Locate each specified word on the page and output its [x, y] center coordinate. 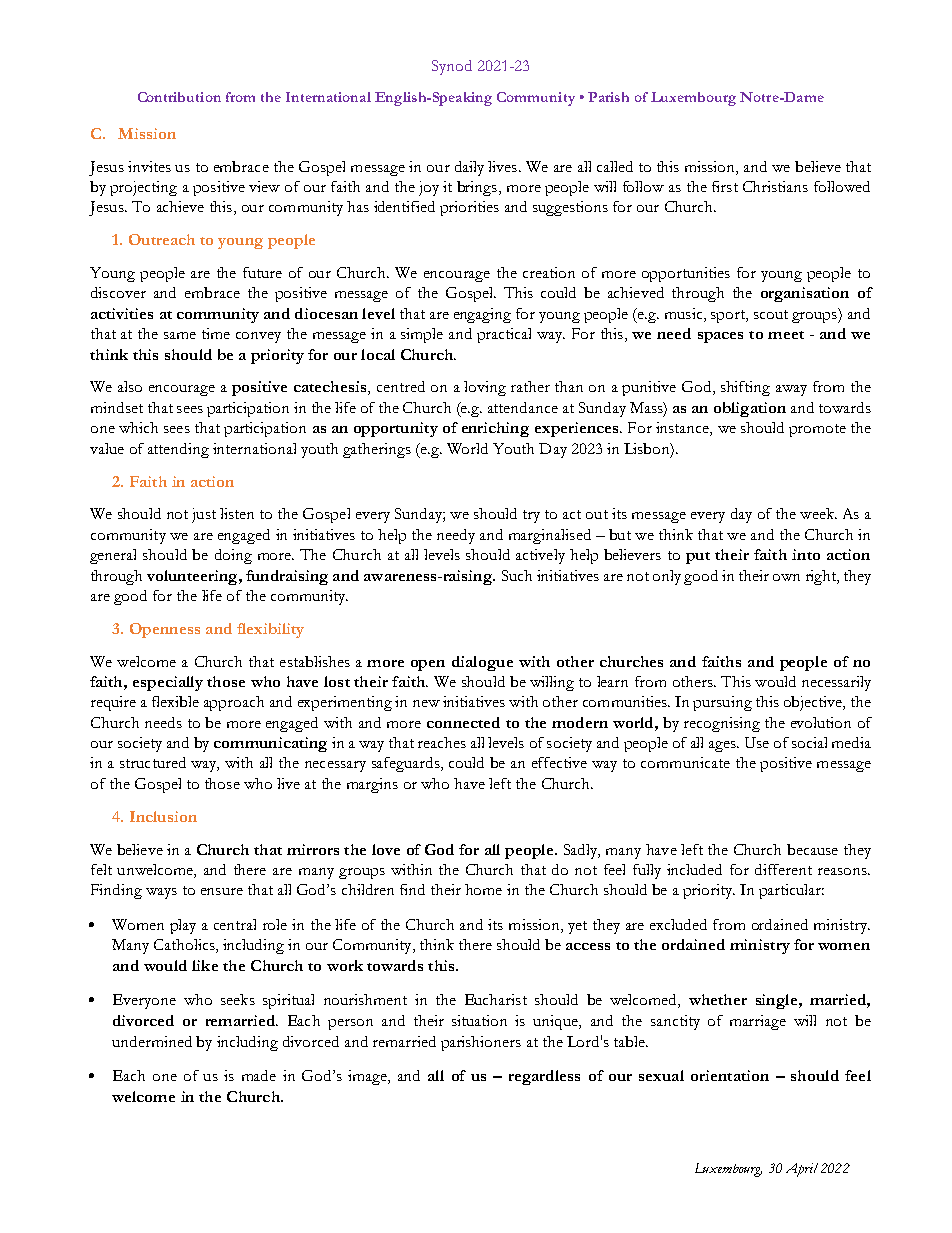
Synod [452, 67]
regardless [544, 1077]
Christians [775, 186]
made [259, 1075]
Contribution [179, 97]
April [802, 1170]
